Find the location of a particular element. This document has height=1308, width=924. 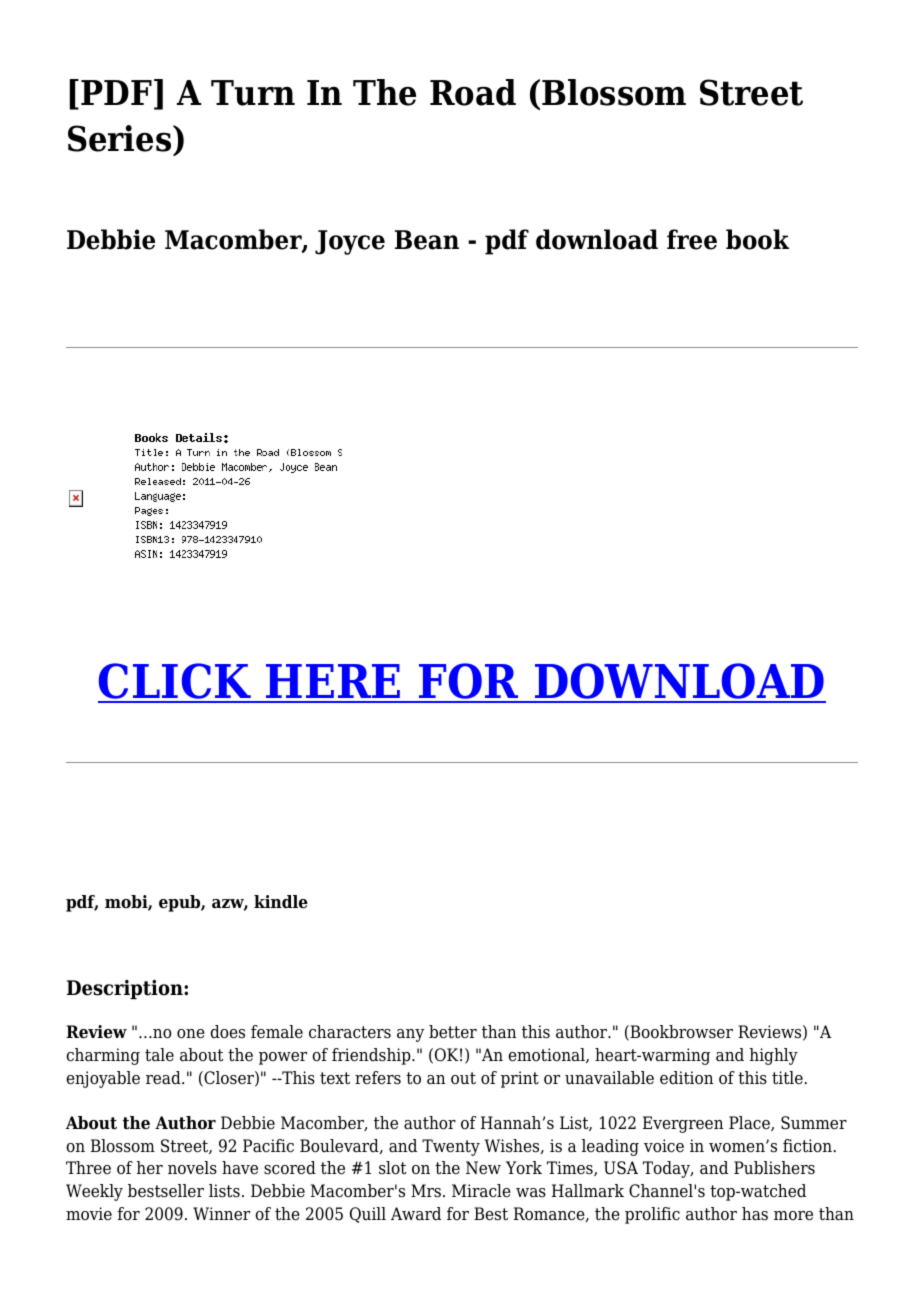

Award is located at coordinates (416, 1213).
